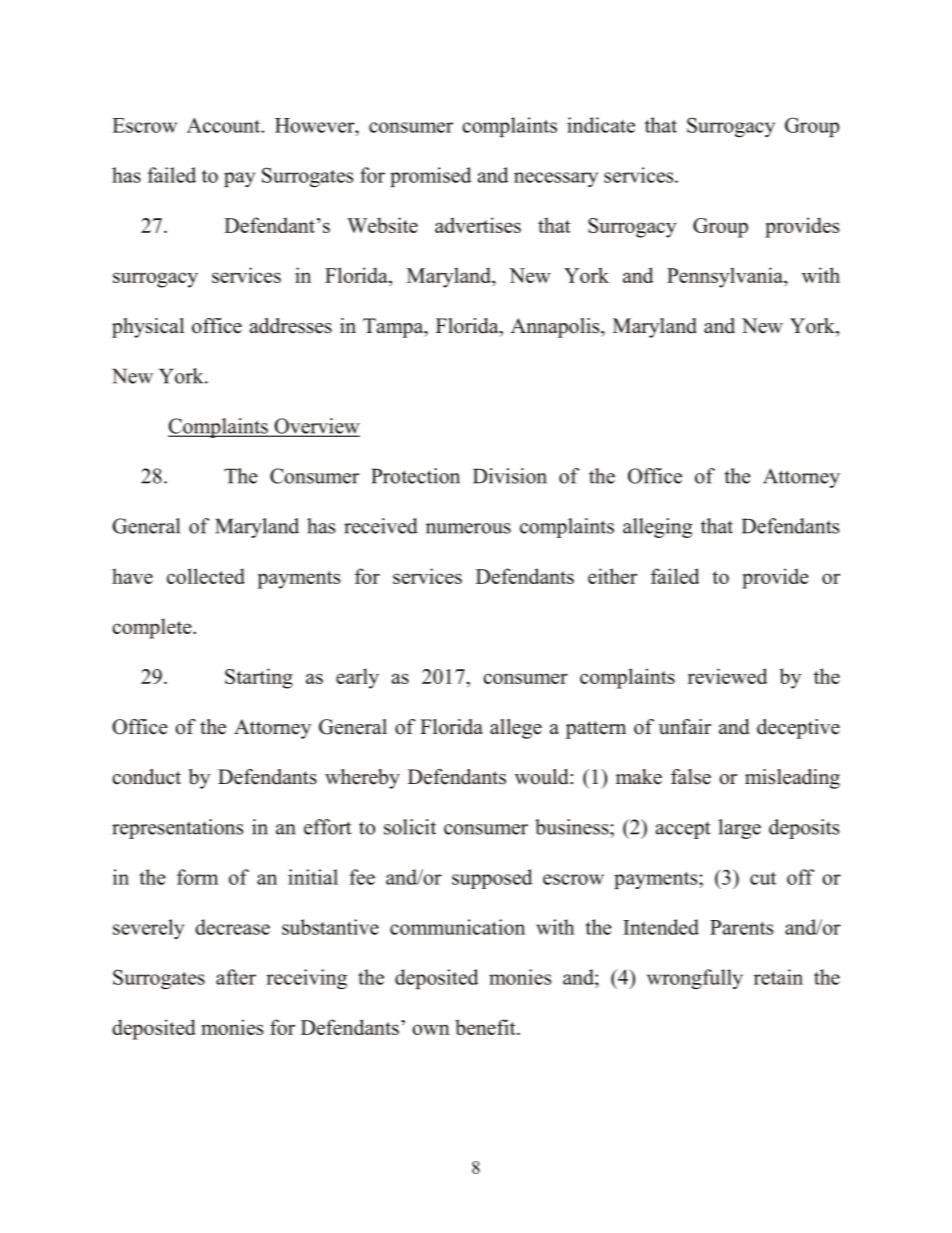 The width and height of the image is (952, 1233). I want to click on alleging, so click(657, 528).
